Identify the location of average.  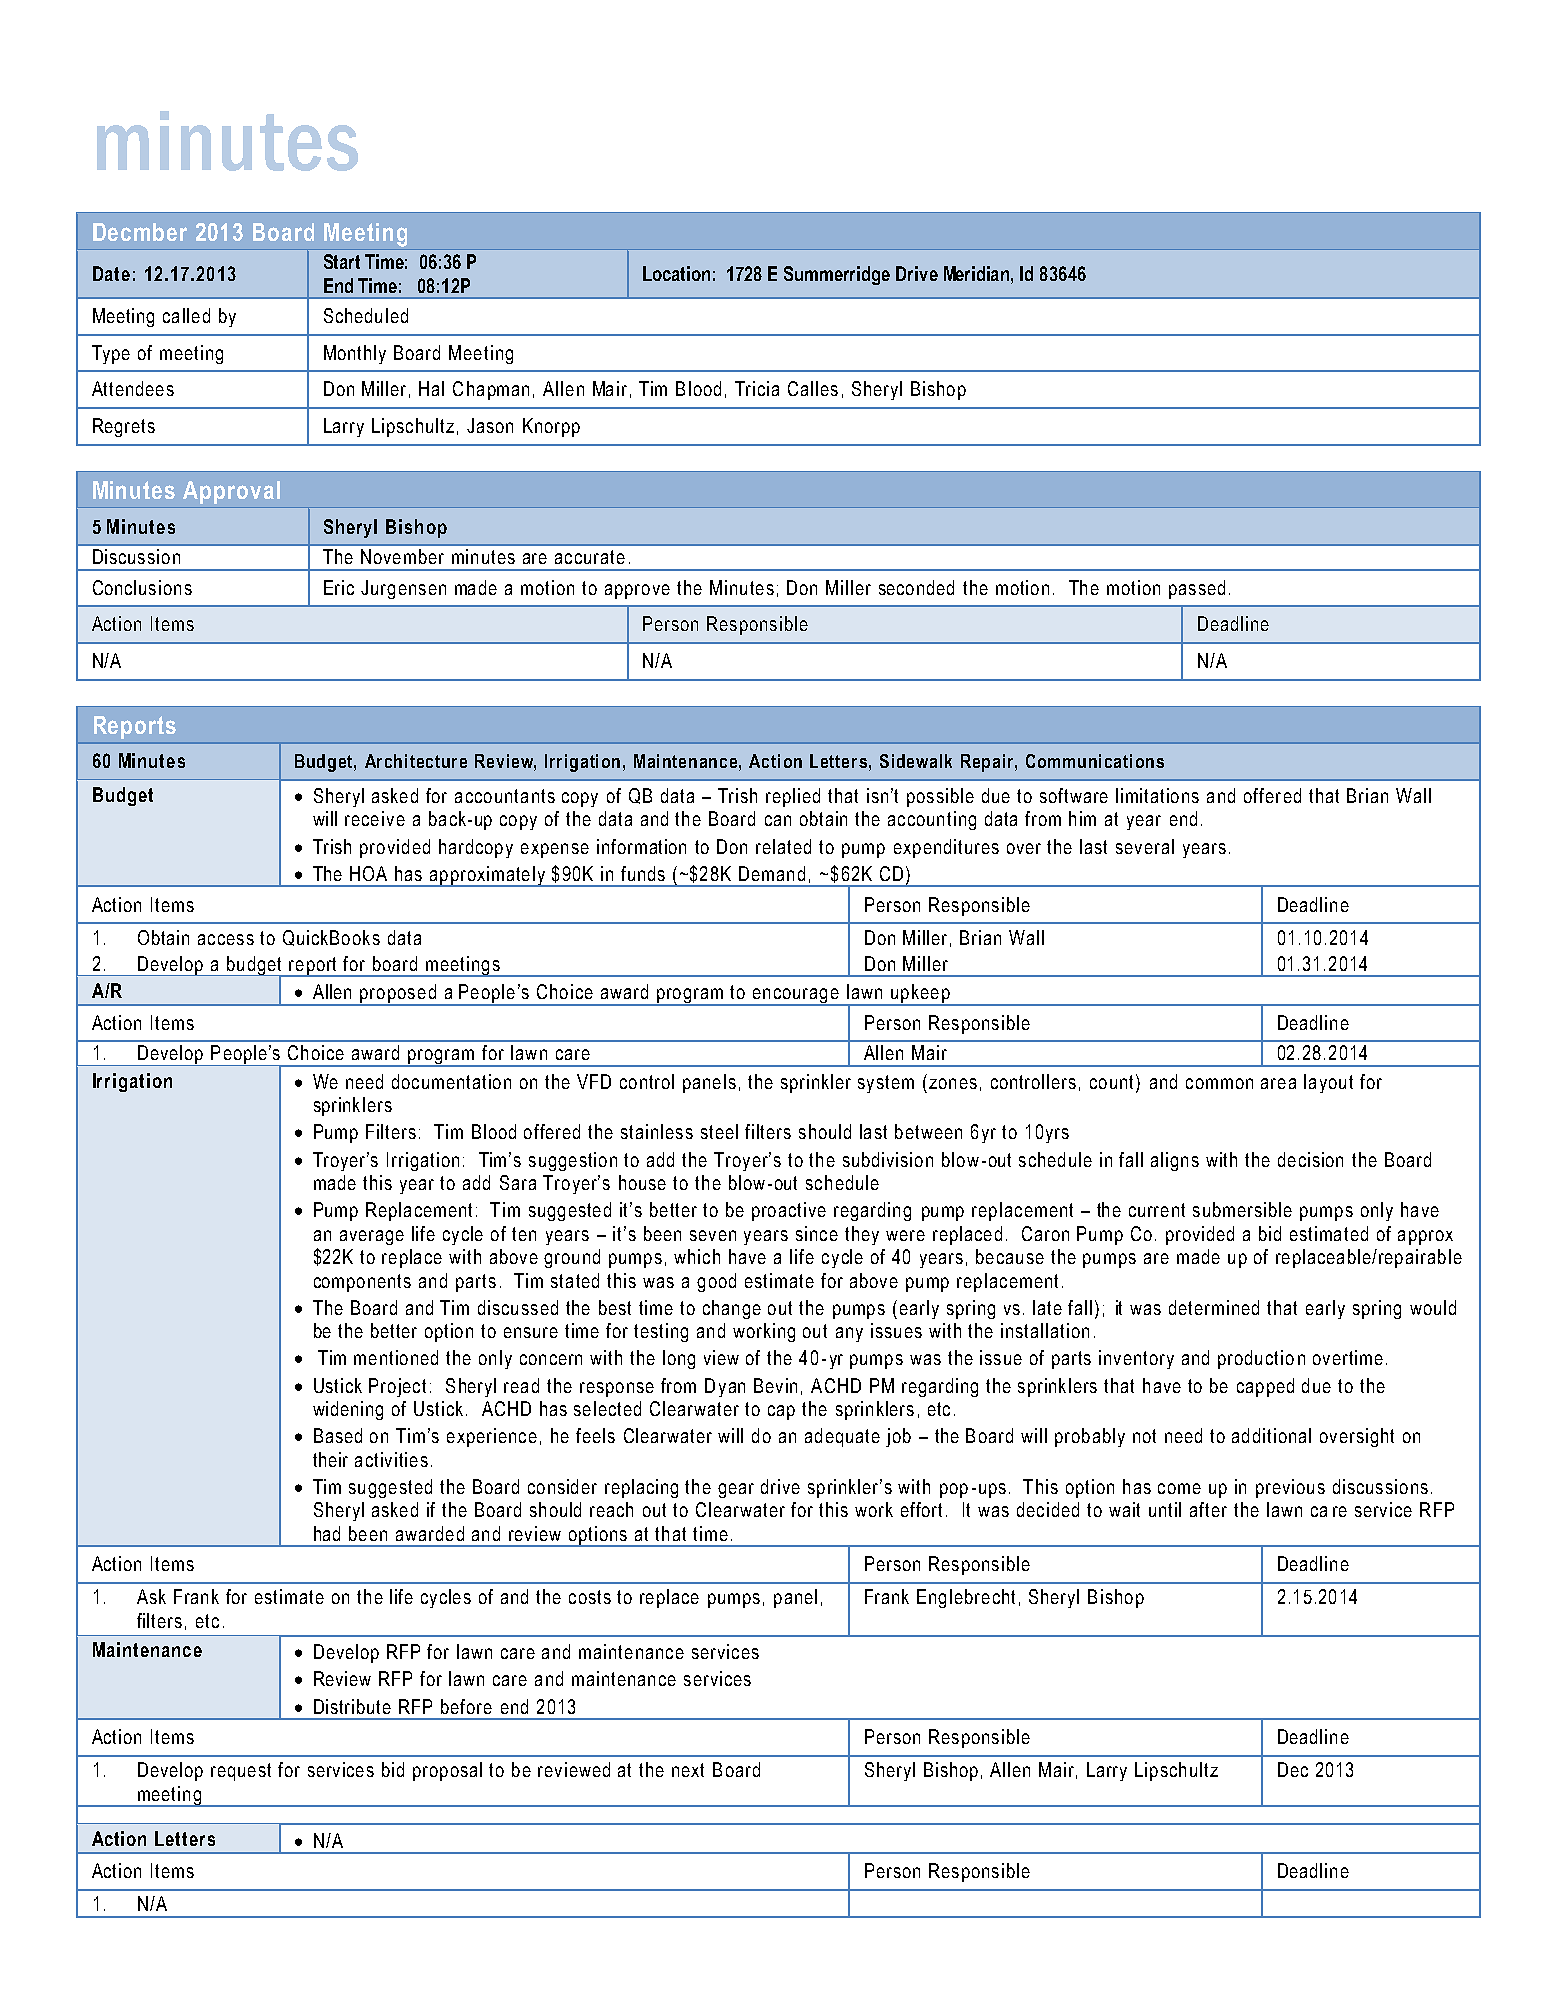
(372, 1237).
